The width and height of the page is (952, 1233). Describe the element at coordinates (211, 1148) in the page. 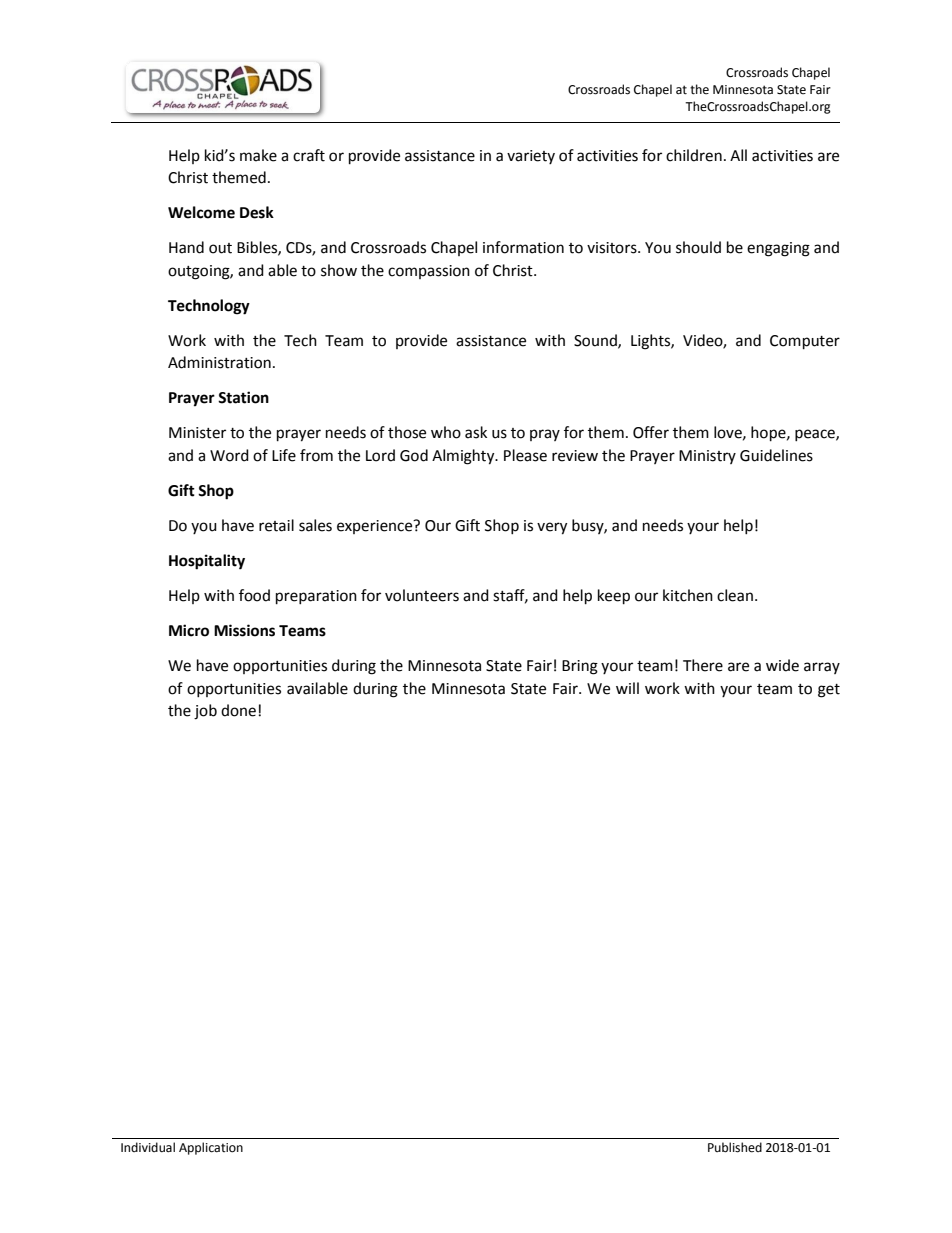

I see `Application` at that location.
